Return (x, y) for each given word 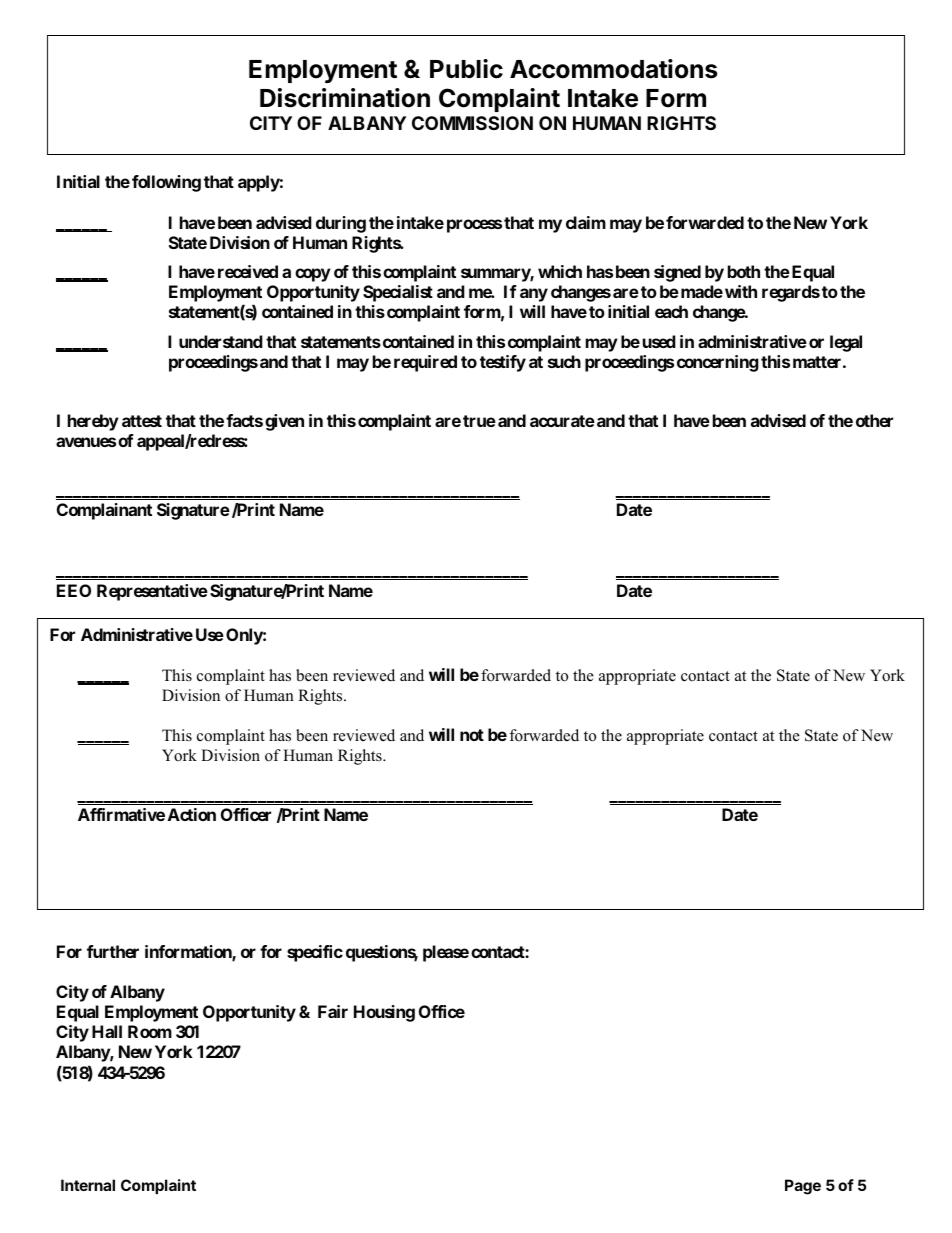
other (874, 420)
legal (846, 343)
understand (221, 341)
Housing (384, 1013)
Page (803, 1187)
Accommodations (613, 69)
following (166, 183)
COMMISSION (472, 123)
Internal (88, 1185)
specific (315, 953)
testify (503, 363)
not (472, 735)
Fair (333, 1011)
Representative (152, 592)
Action (192, 814)
